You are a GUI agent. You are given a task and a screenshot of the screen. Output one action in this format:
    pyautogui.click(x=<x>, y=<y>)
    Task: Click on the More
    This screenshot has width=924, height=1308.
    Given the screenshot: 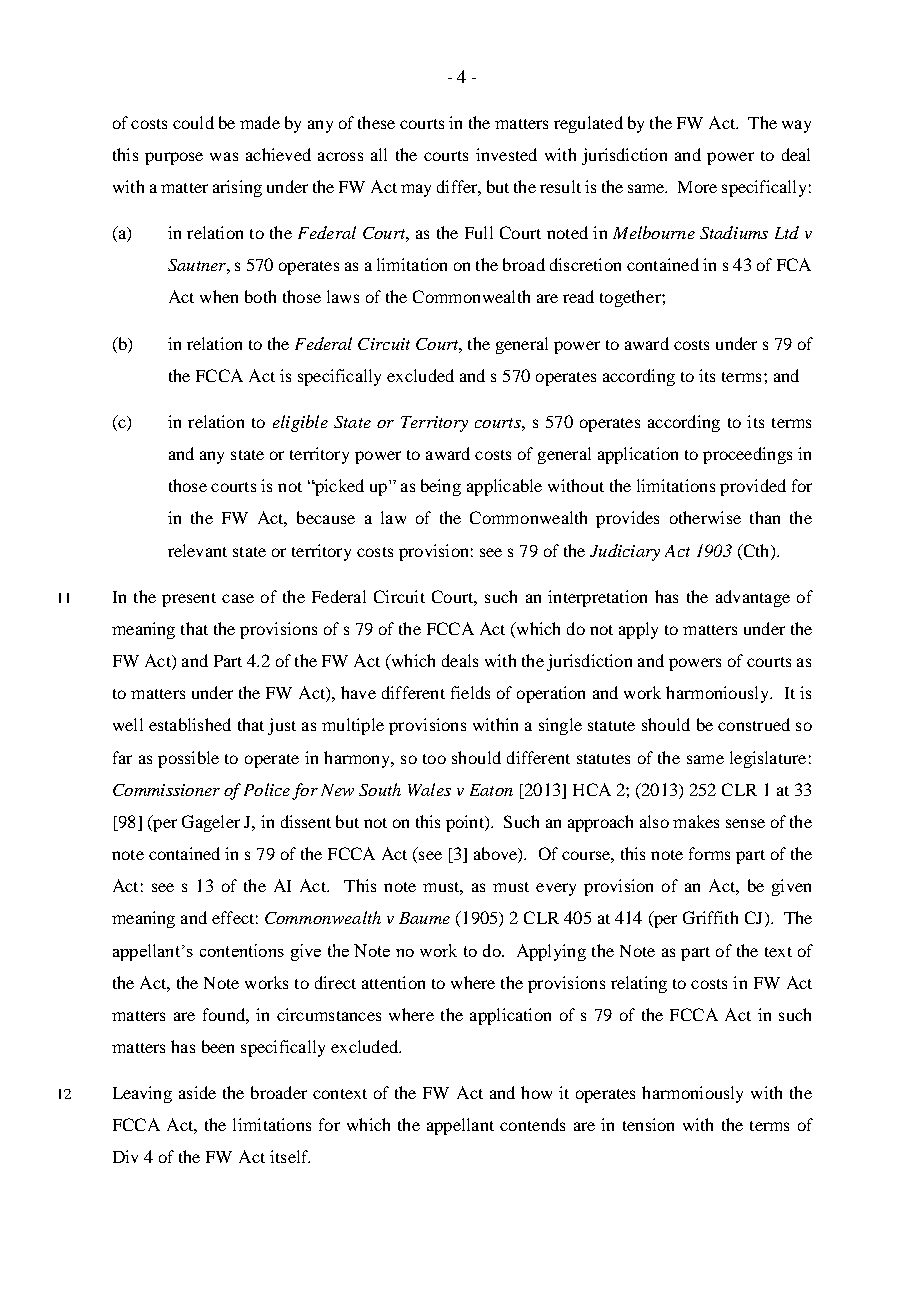 What is the action you would take?
    pyautogui.click(x=697, y=187)
